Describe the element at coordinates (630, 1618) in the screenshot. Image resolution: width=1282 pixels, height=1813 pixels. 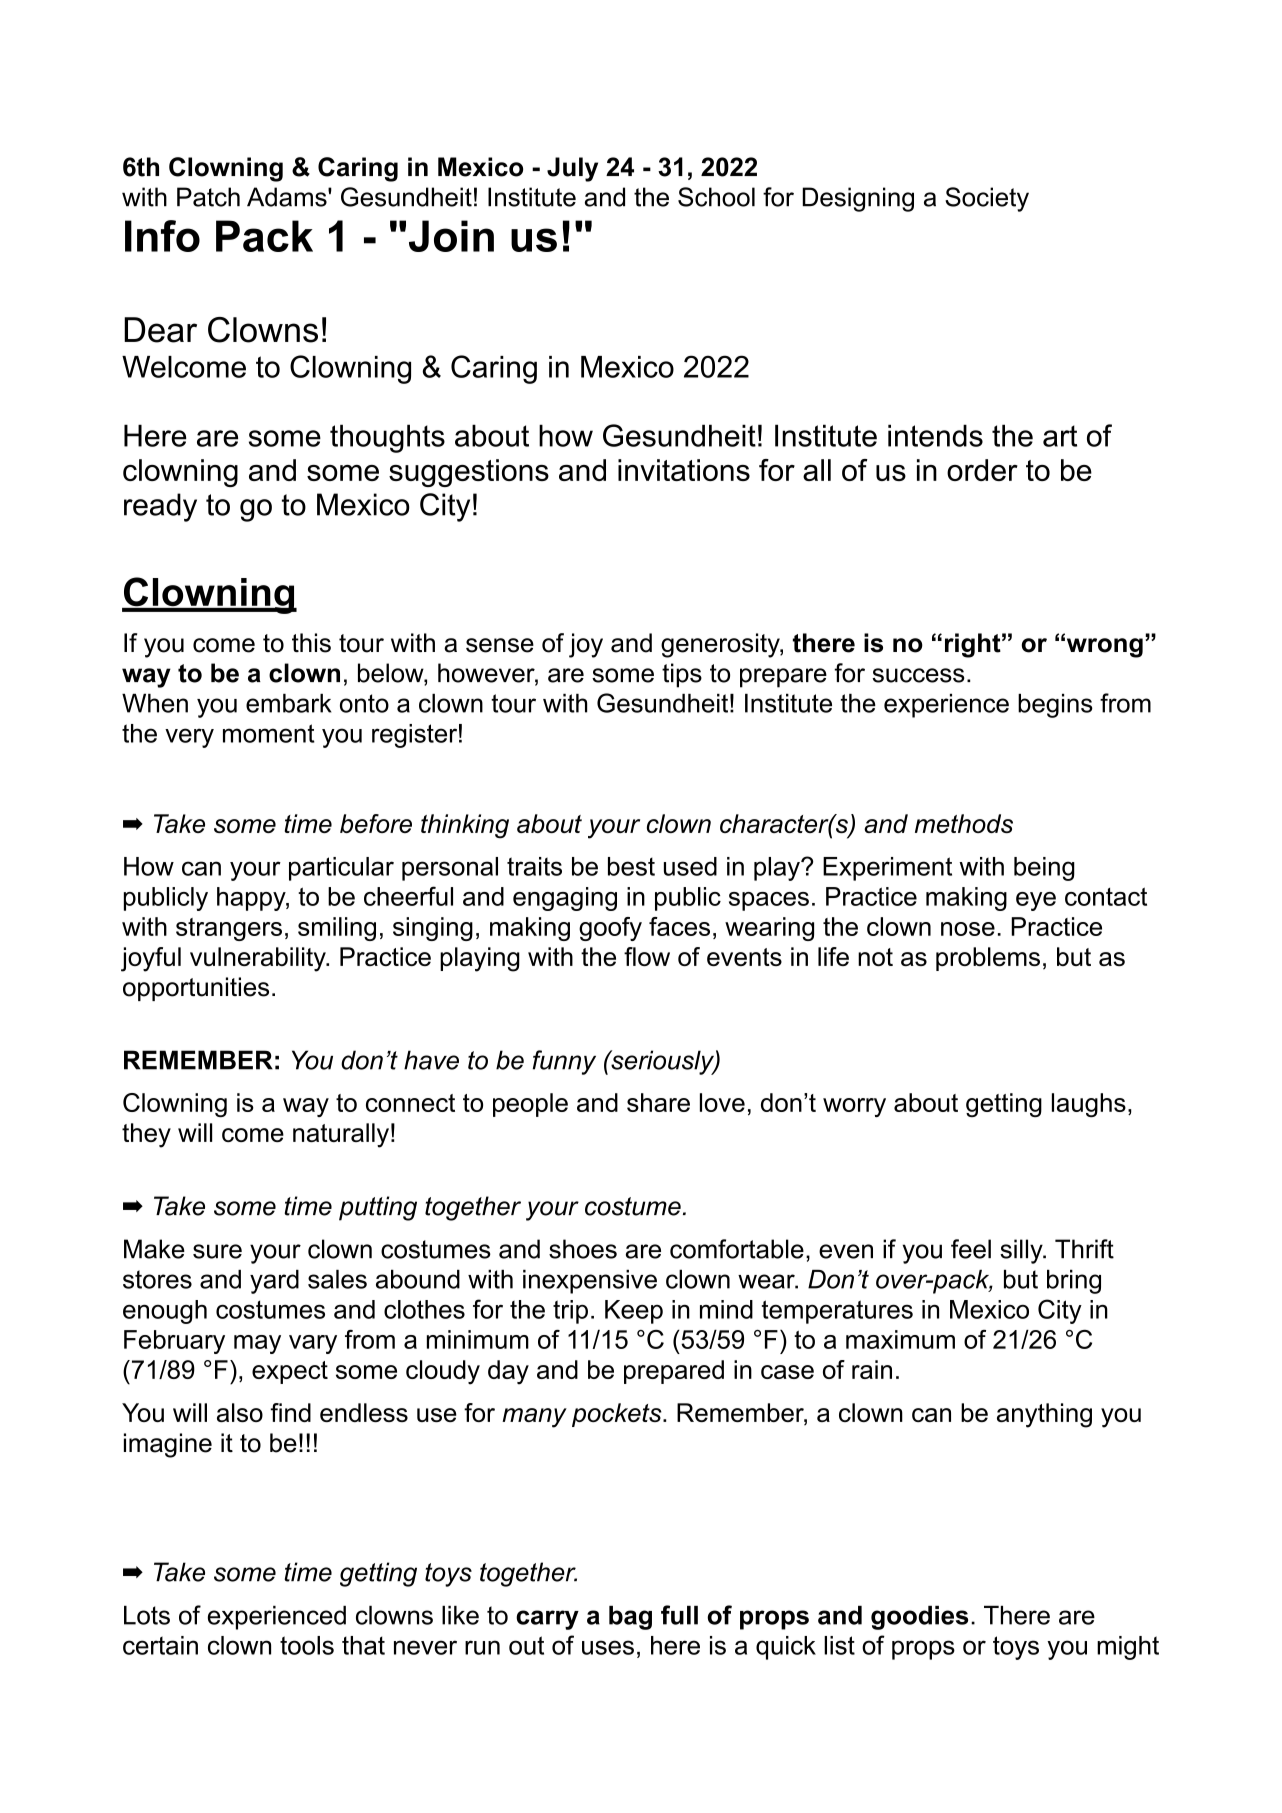
I see `bag` at that location.
